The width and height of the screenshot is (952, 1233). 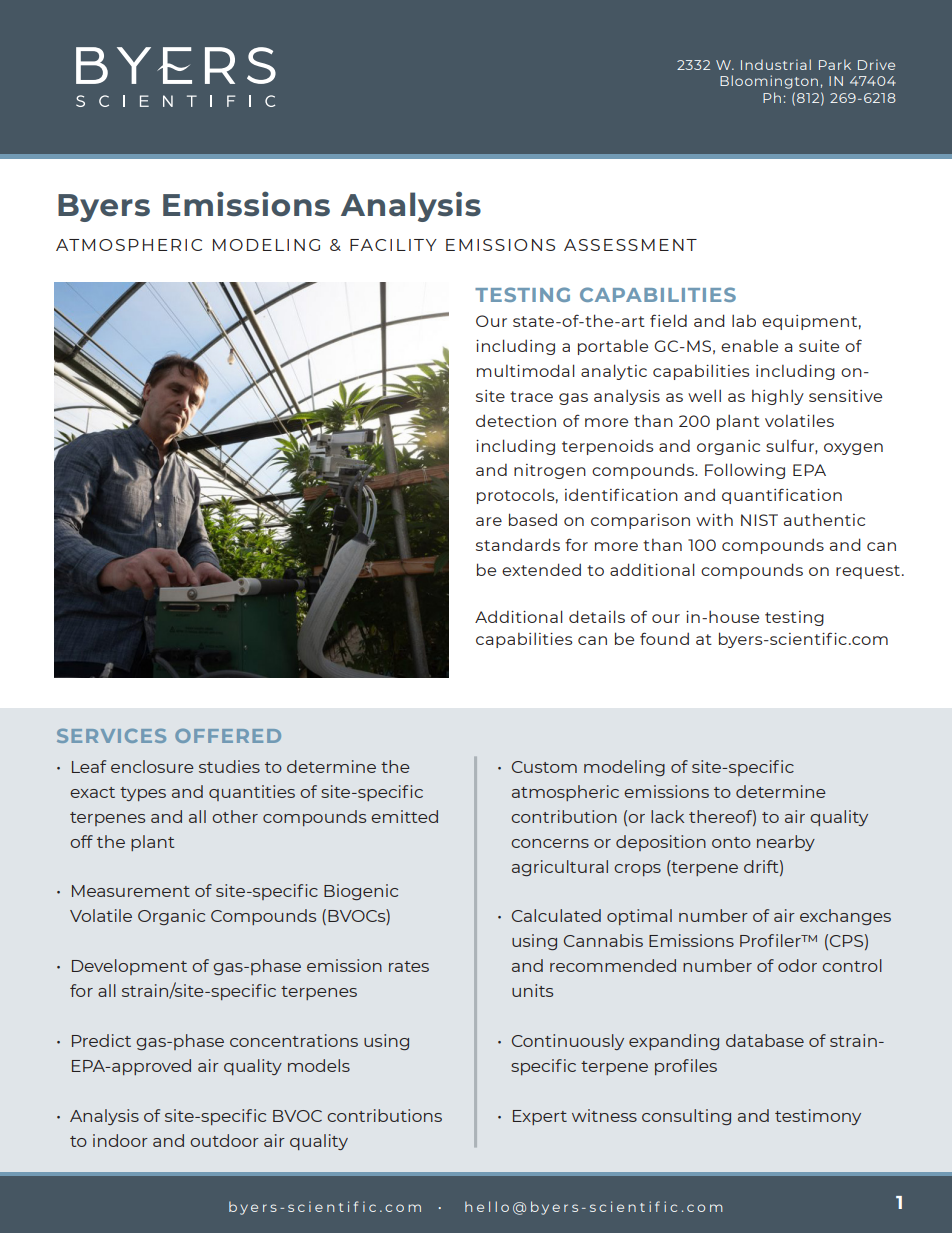 I want to click on outdoor, so click(x=224, y=1140).
